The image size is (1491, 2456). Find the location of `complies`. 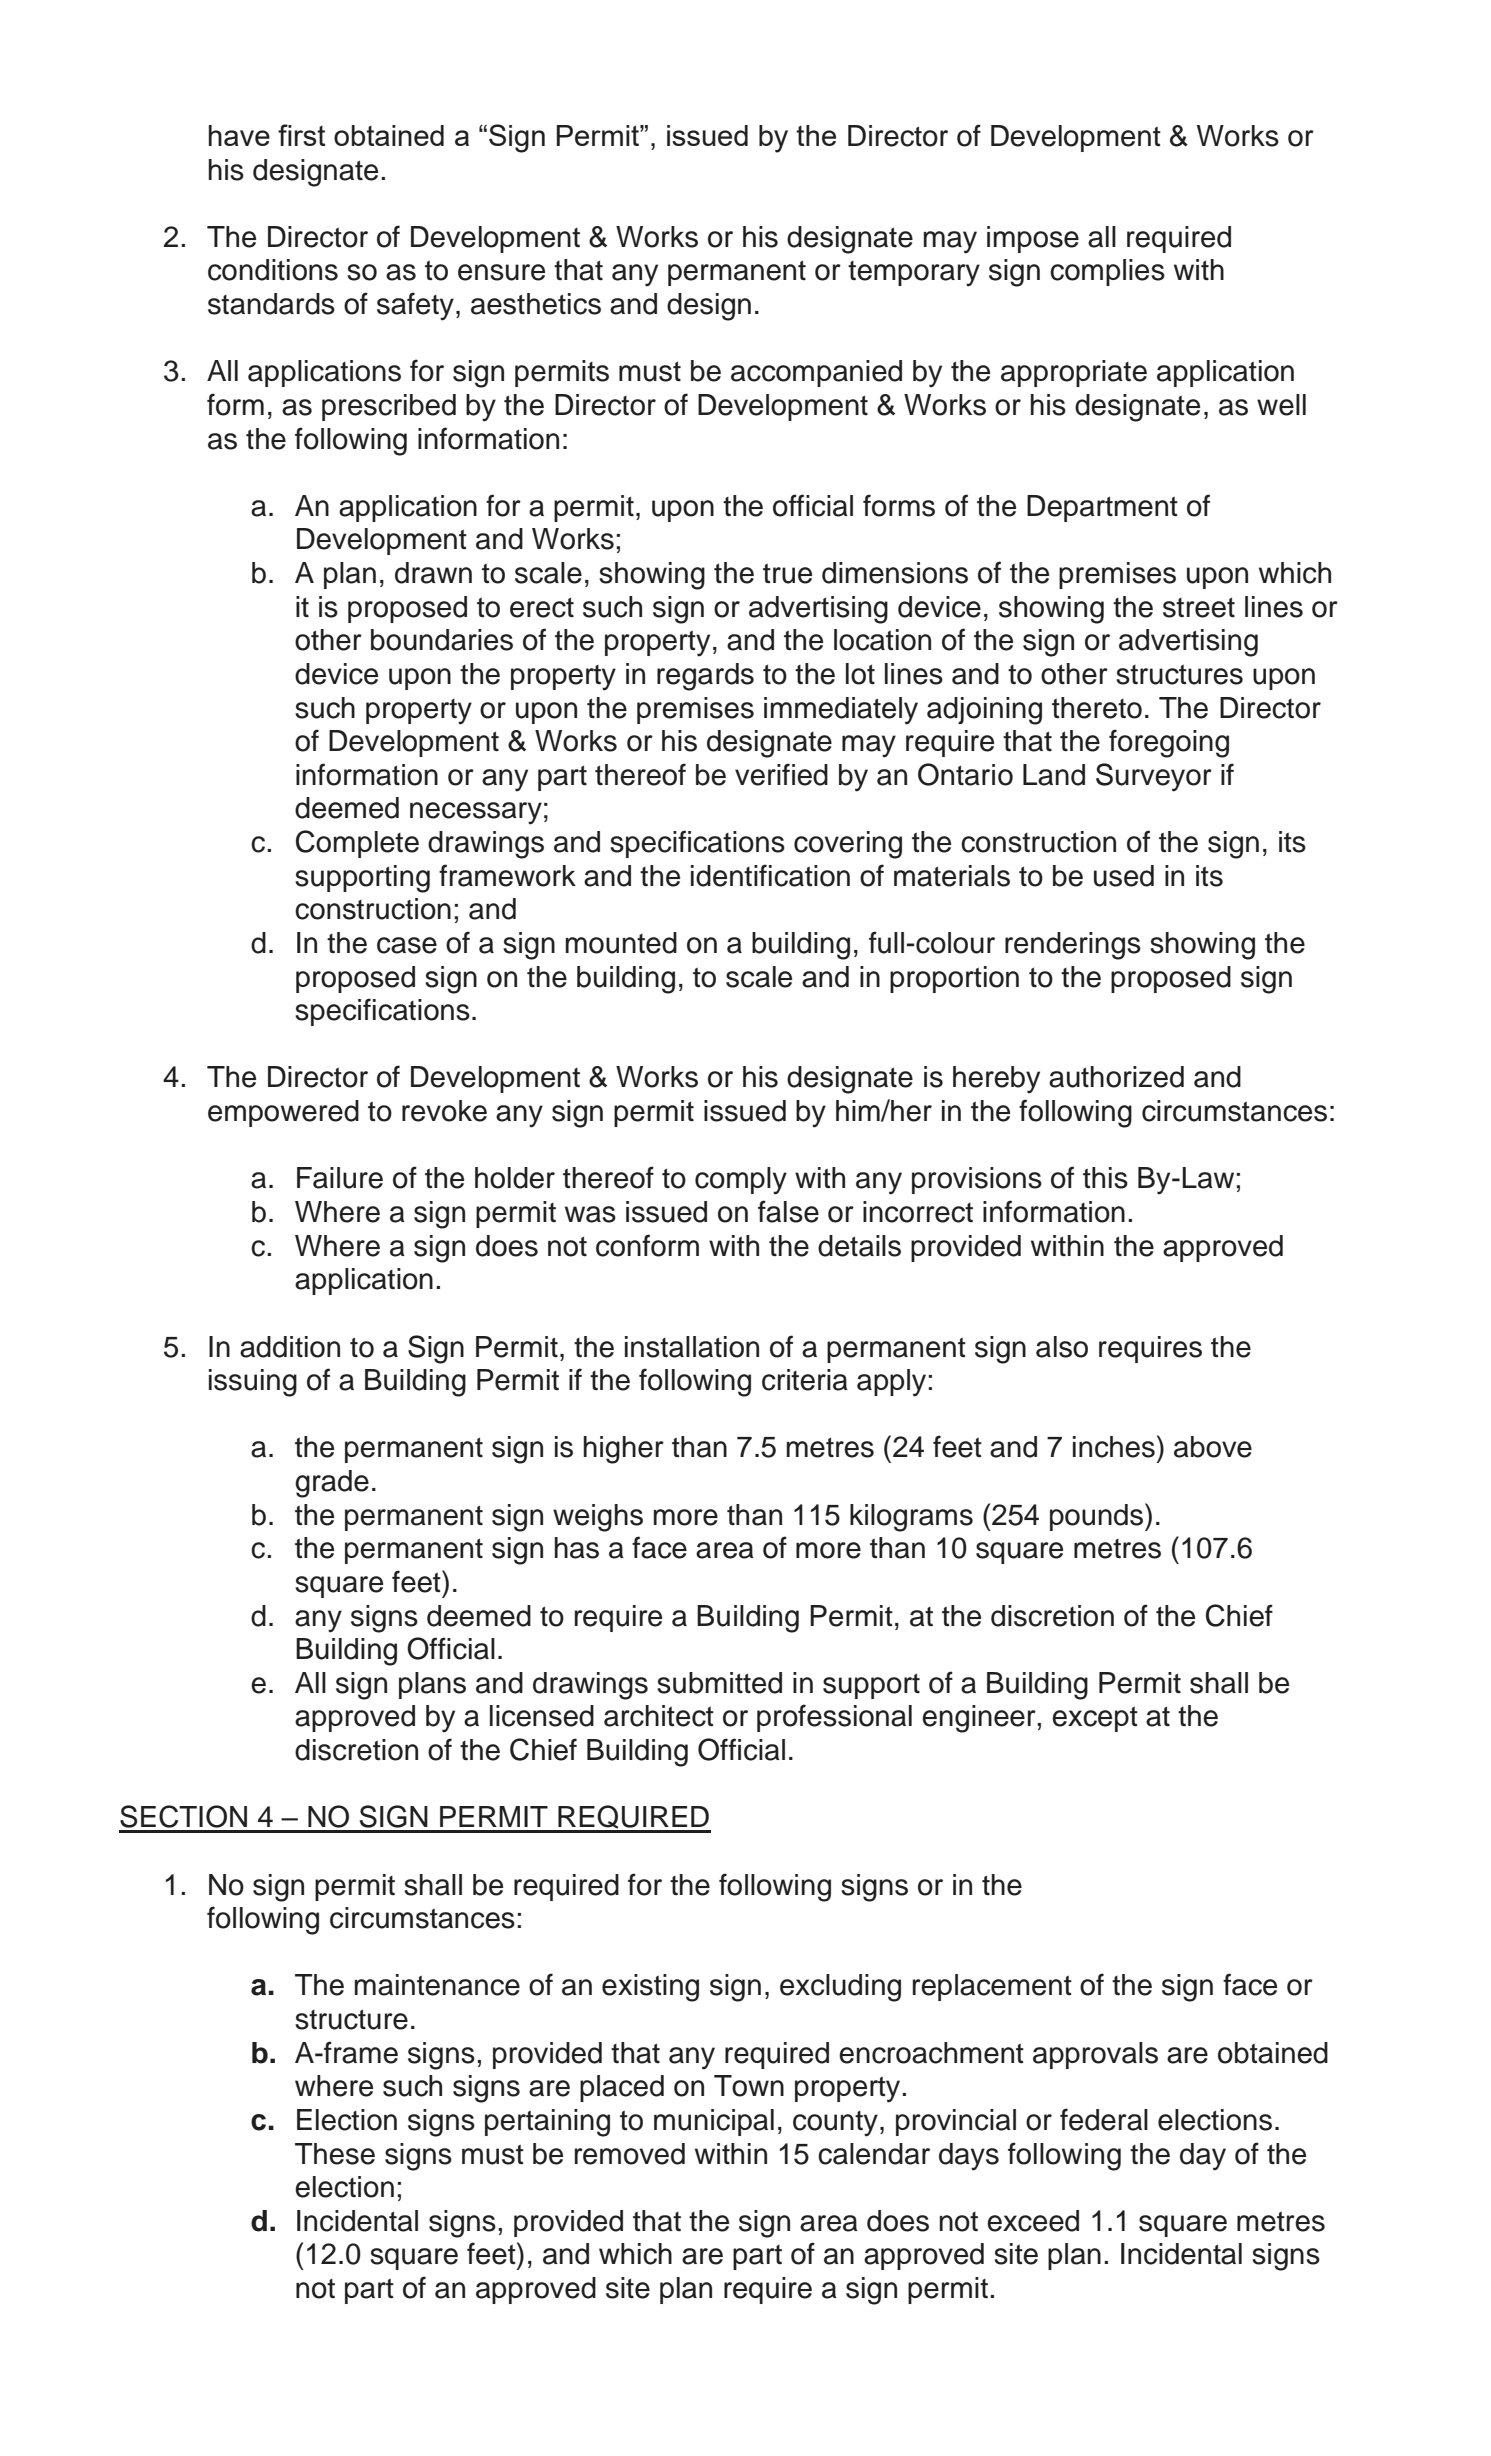

complies is located at coordinates (1107, 272).
